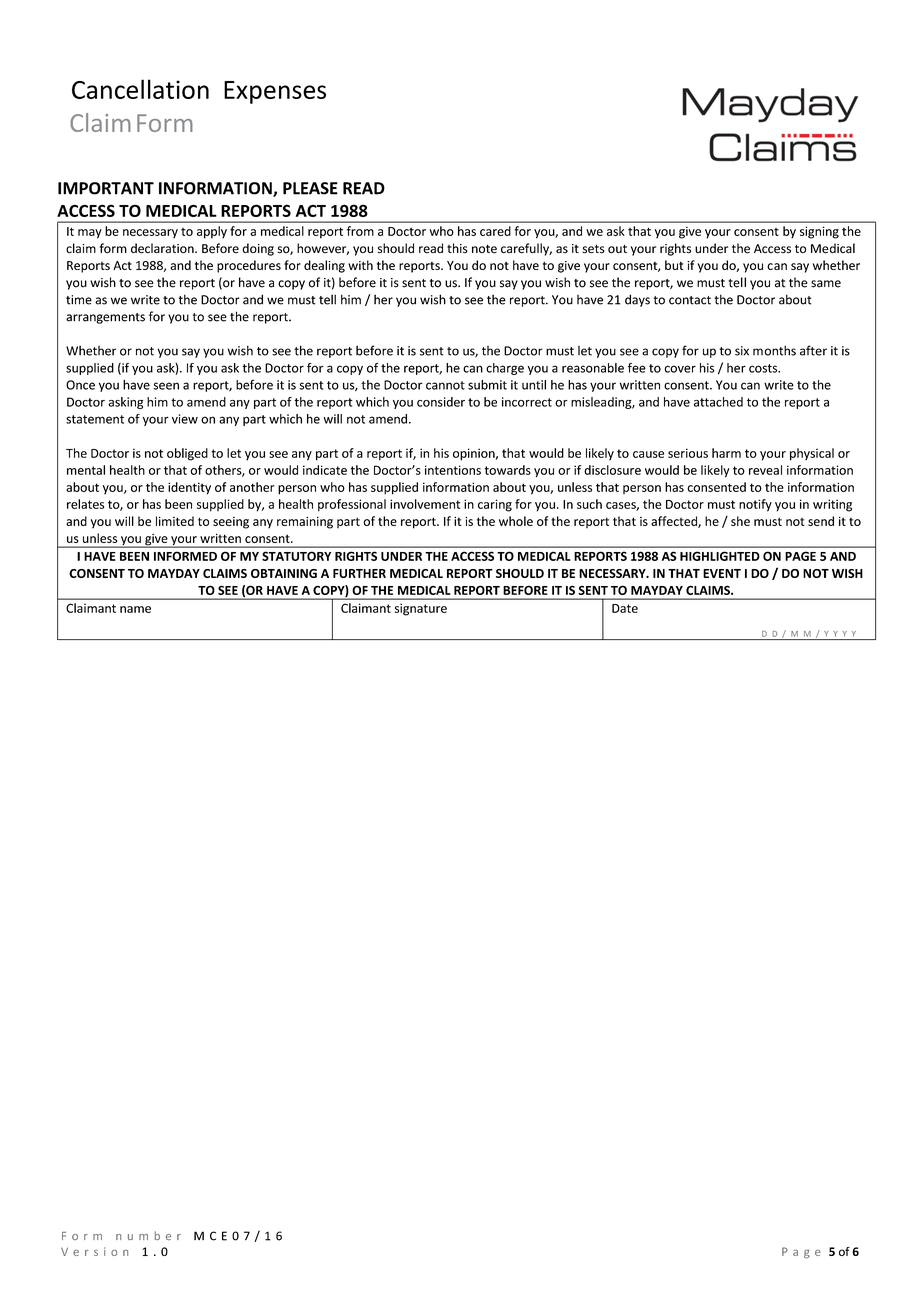 This screenshot has height=1307, width=924. What do you see at coordinates (742, 351) in the screenshot?
I see `six` at bounding box center [742, 351].
